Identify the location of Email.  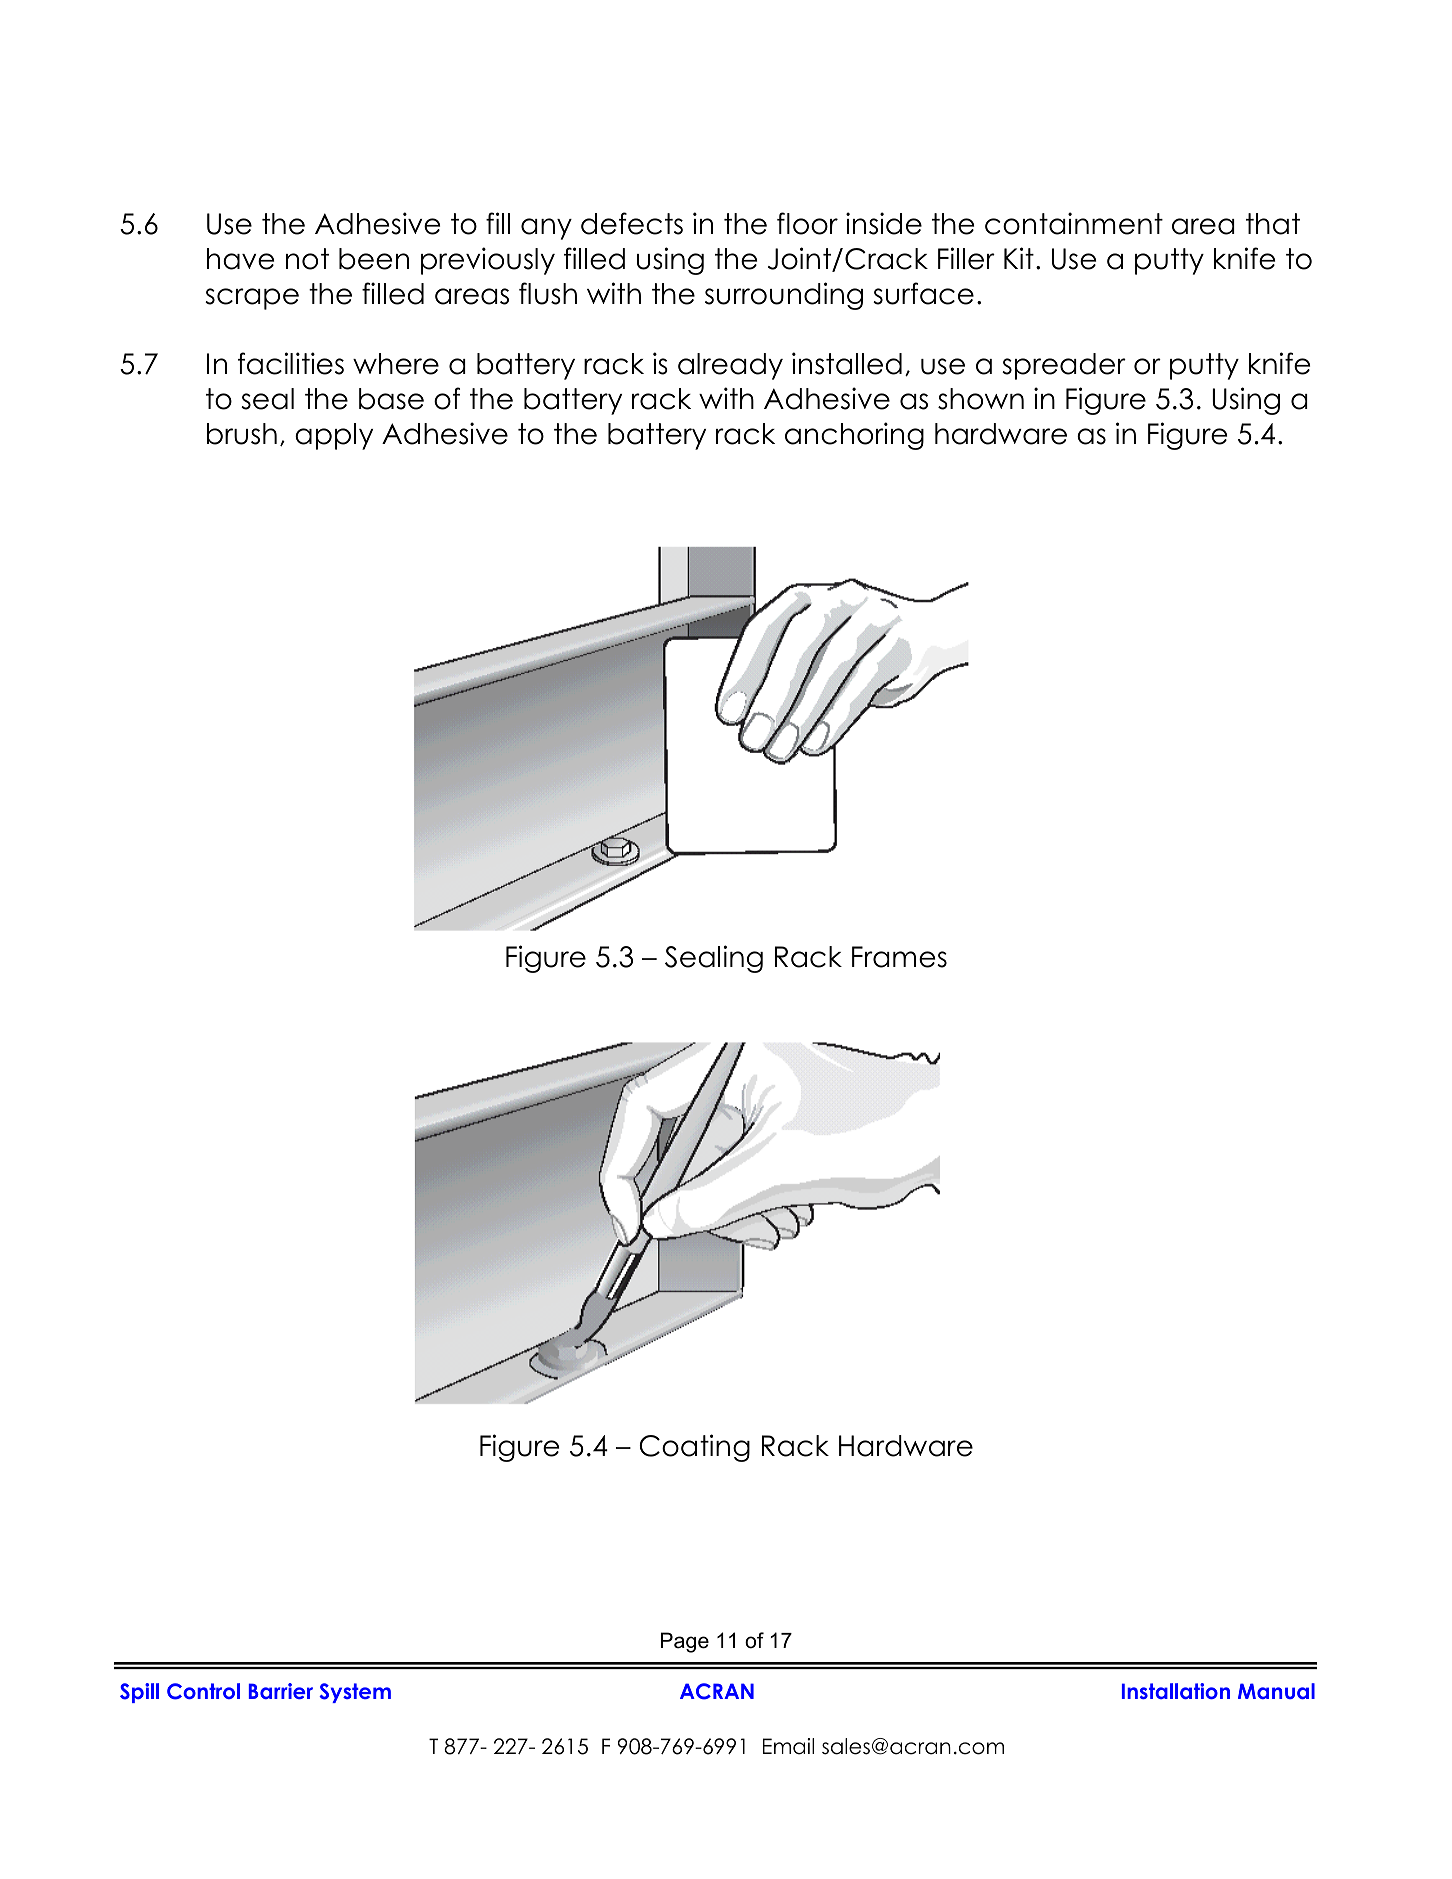
(788, 1746).
